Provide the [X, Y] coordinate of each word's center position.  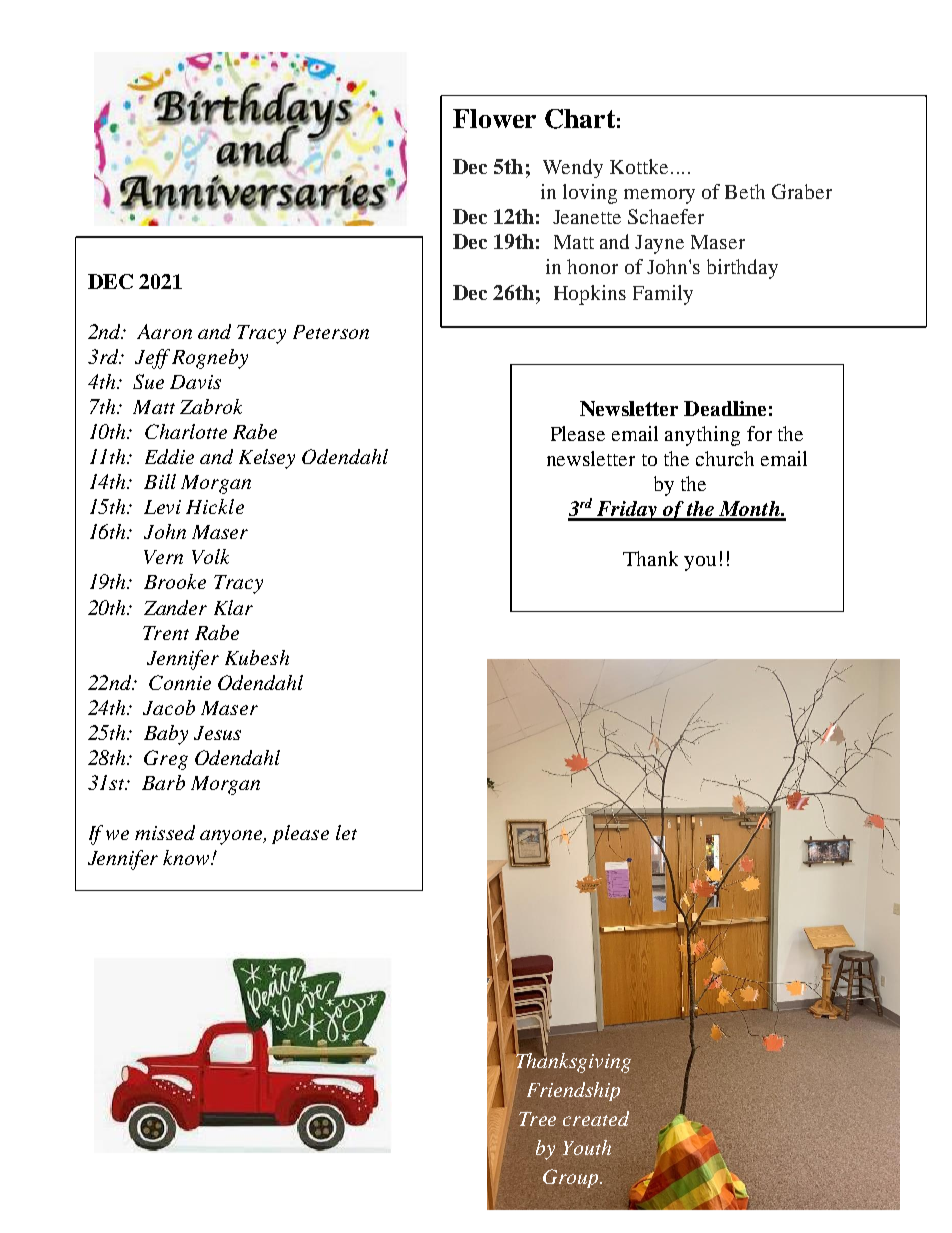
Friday [627, 511]
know [188, 857]
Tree [537, 1119]
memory [659, 196]
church [725, 458]
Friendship [573, 1091]
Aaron [164, 331]
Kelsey [267, 459]
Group [572, 1178]
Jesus [217, 733]
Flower [494, 118]
